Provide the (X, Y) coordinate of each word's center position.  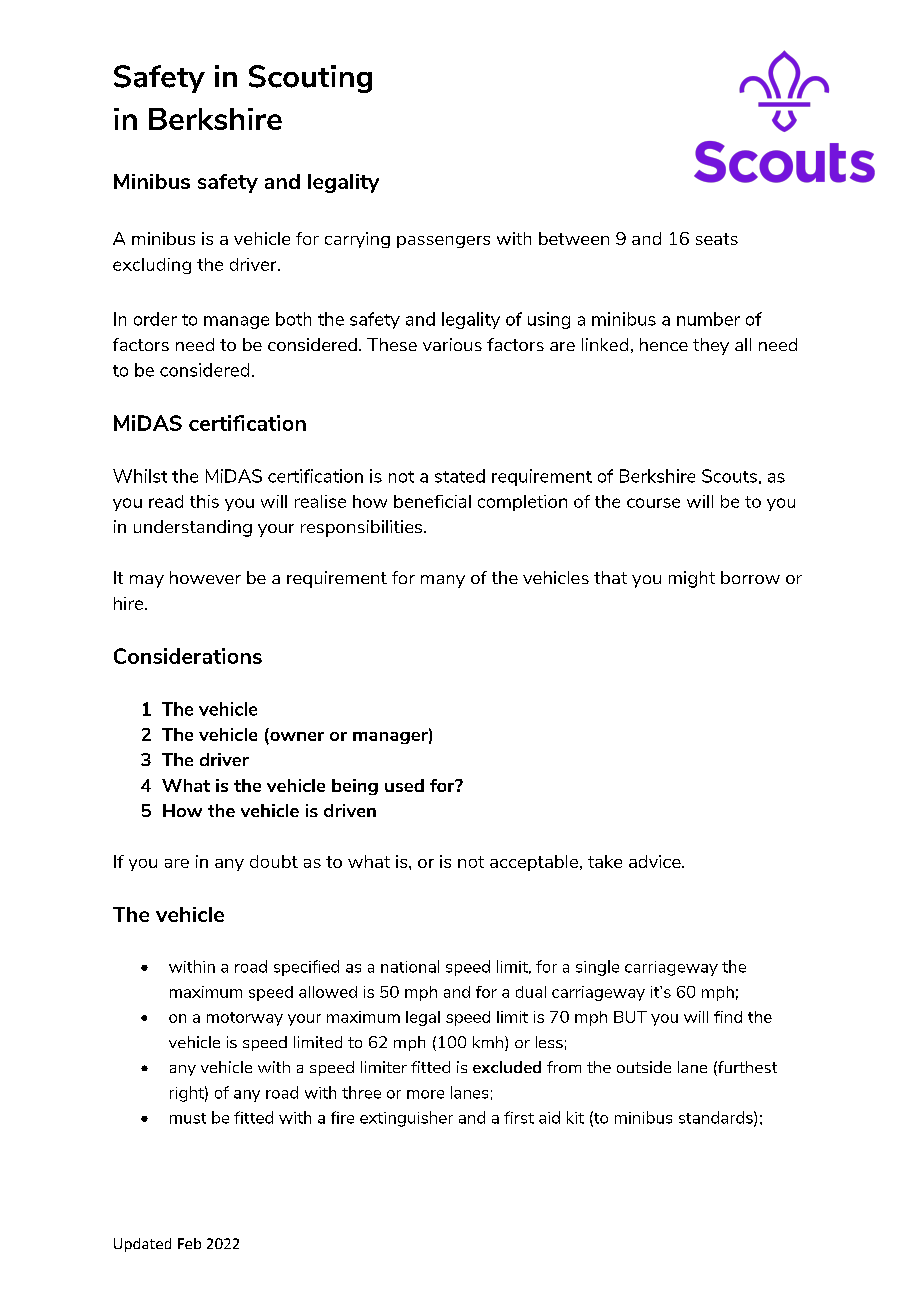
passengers (443, 242)
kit (575, 1117)
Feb (189, 1243)
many (443, 581)
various (452, 344)
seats (717, 239)
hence (664, 344)
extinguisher (406, 1119)
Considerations (188, 656)
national (410, 966)
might (692, 579)
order (155, 319)
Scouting (310, 79)
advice (656, 861)
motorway (245, 1019)
